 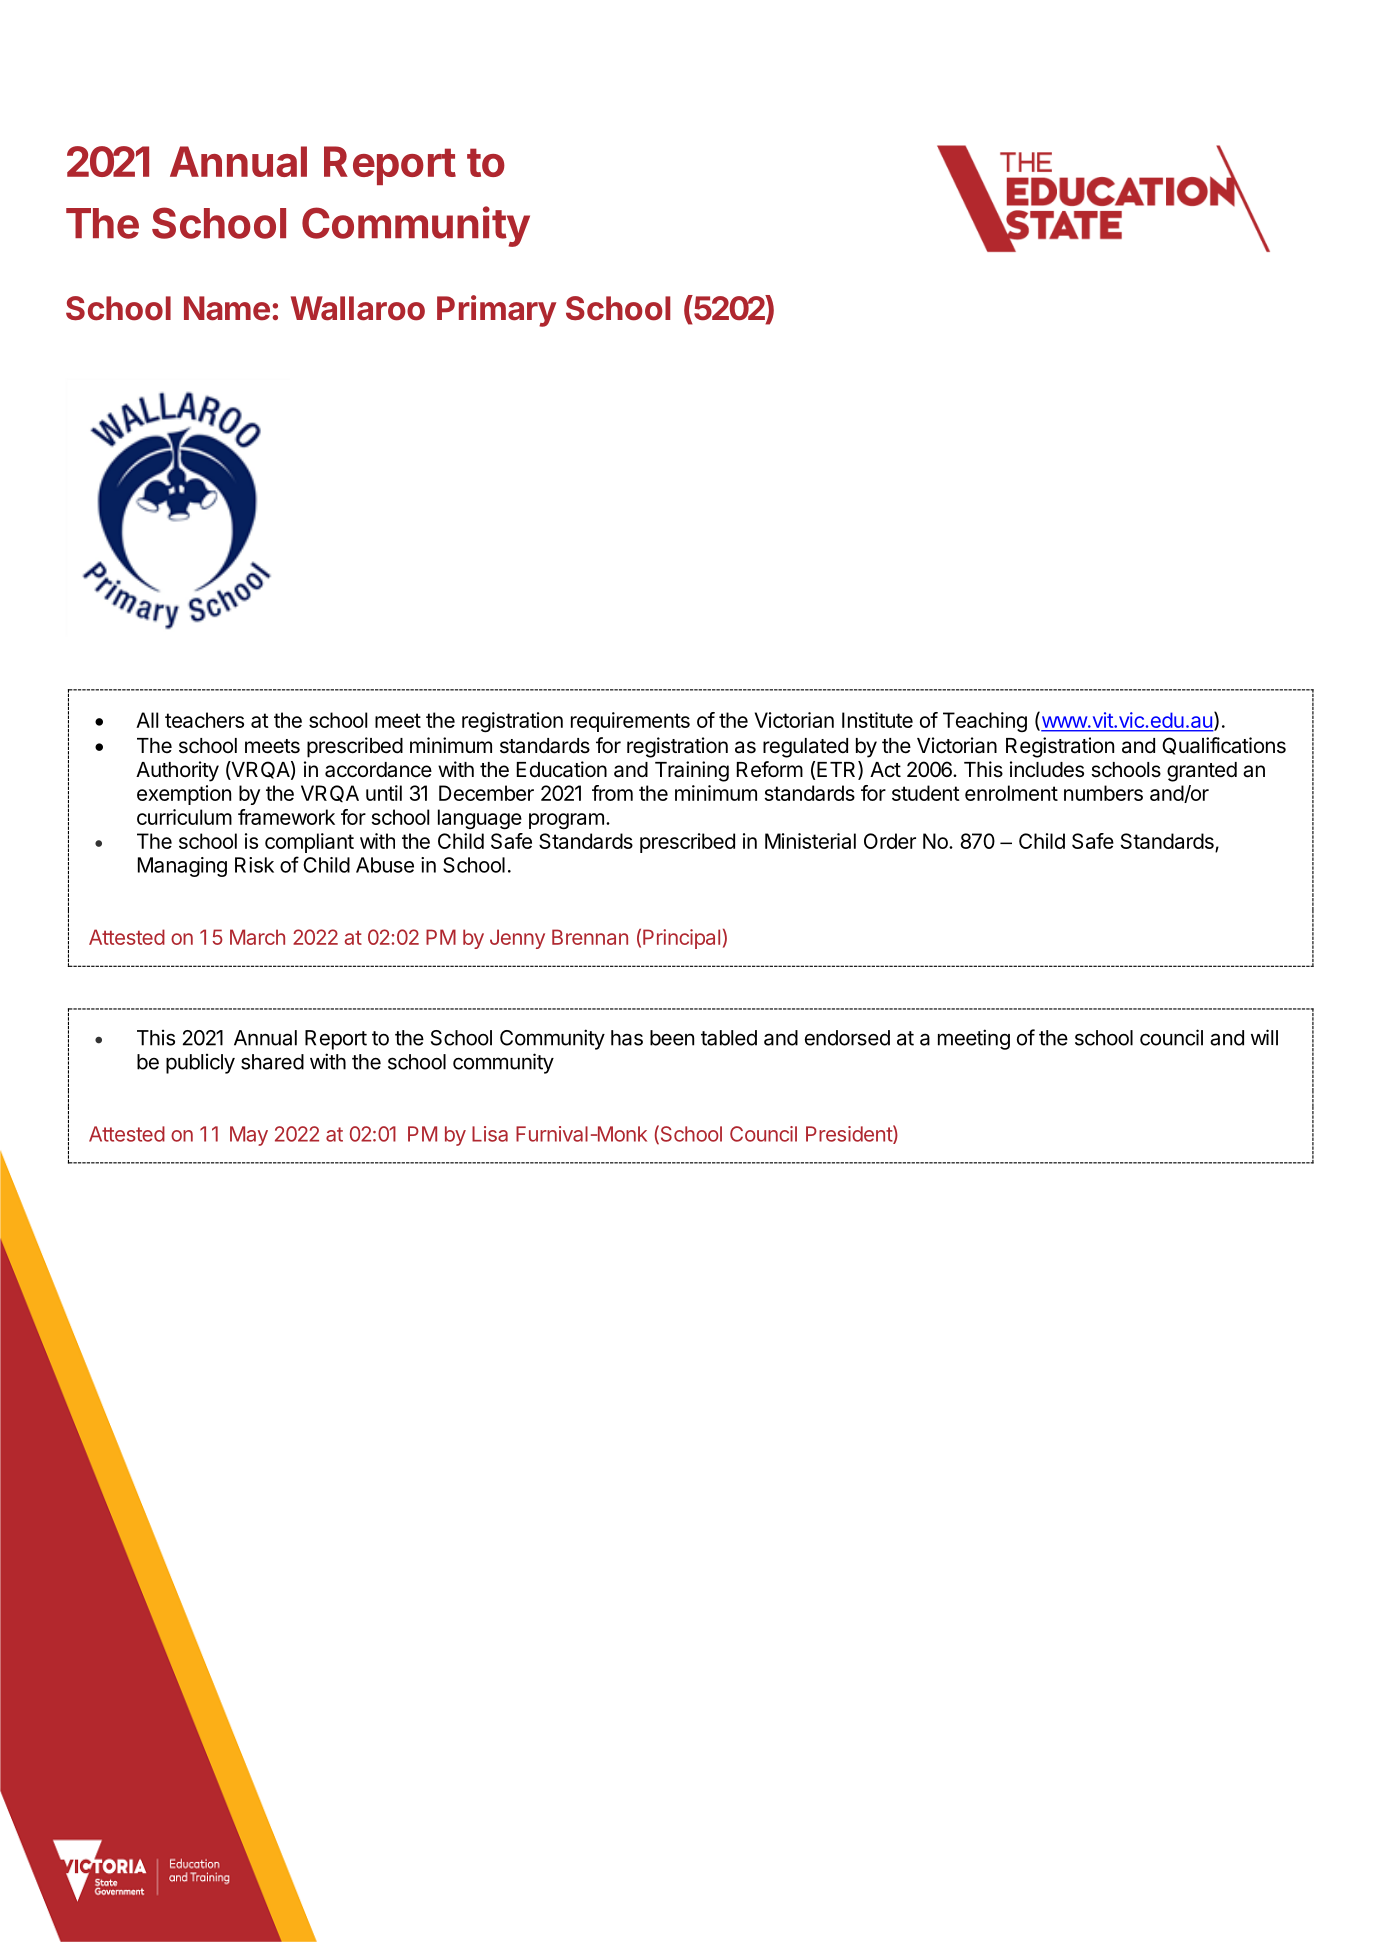 I want to click on May, so click(x=249, y=1136).
